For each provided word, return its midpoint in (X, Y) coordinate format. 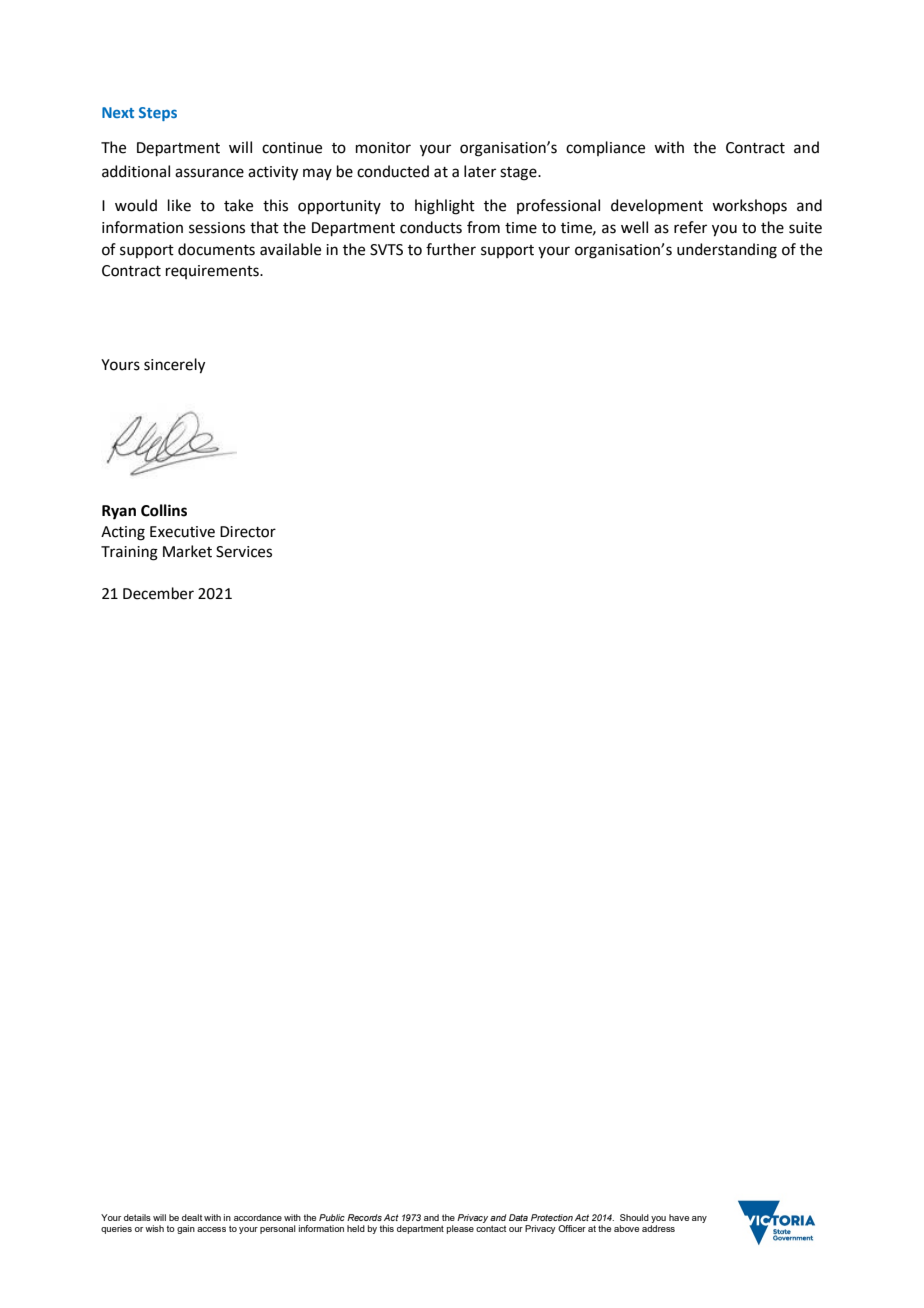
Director (248, 532)
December (158, 593)
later (480, 171)
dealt (192, 1217)
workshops (749, 206)
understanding (727, 251)
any (699, 1219)
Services (244, 552)
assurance (209, 173)
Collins (164, 510)
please (460, 1229)
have (679, 1217)
